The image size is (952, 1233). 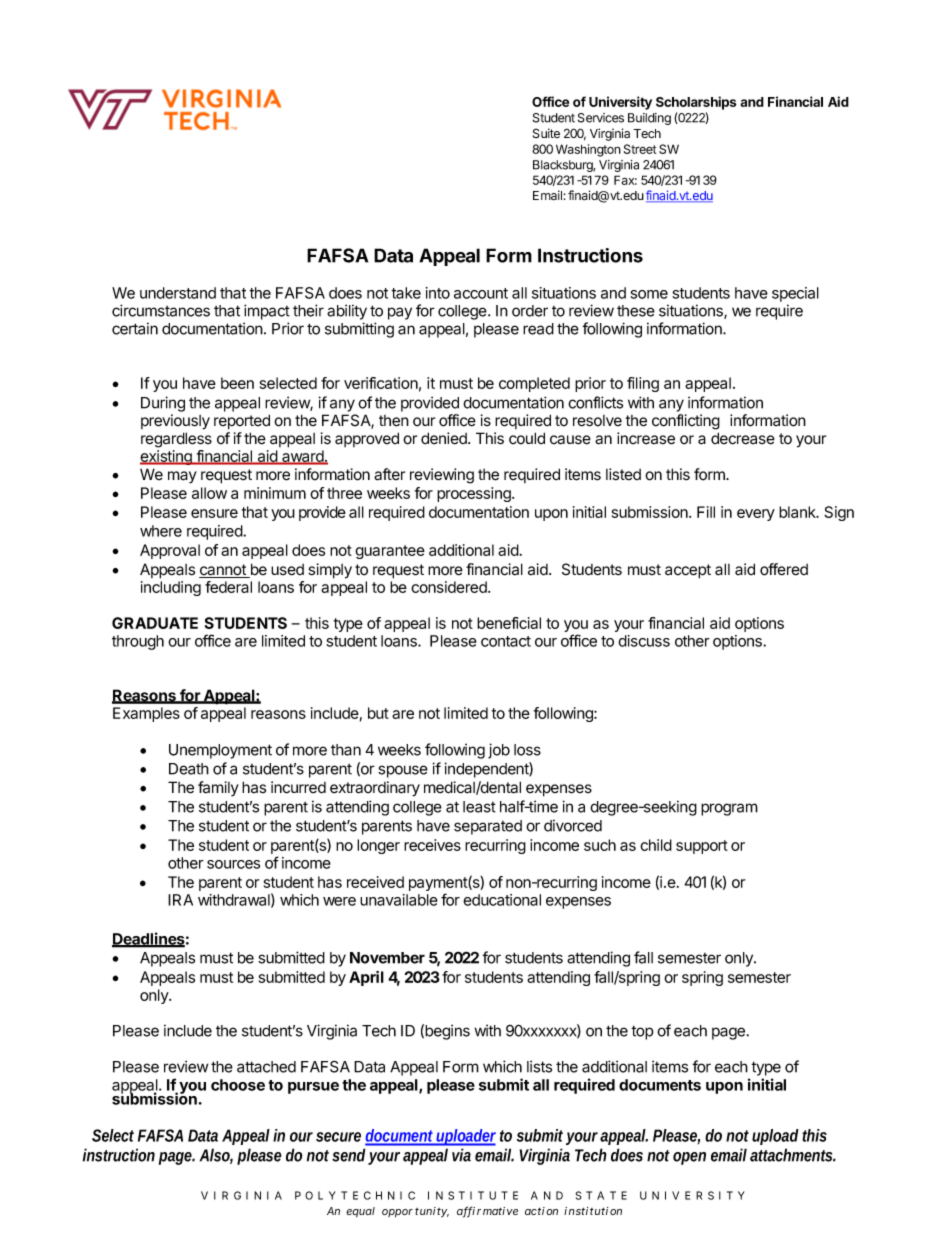 I want to click on federal, so click(x=228, y=587).
